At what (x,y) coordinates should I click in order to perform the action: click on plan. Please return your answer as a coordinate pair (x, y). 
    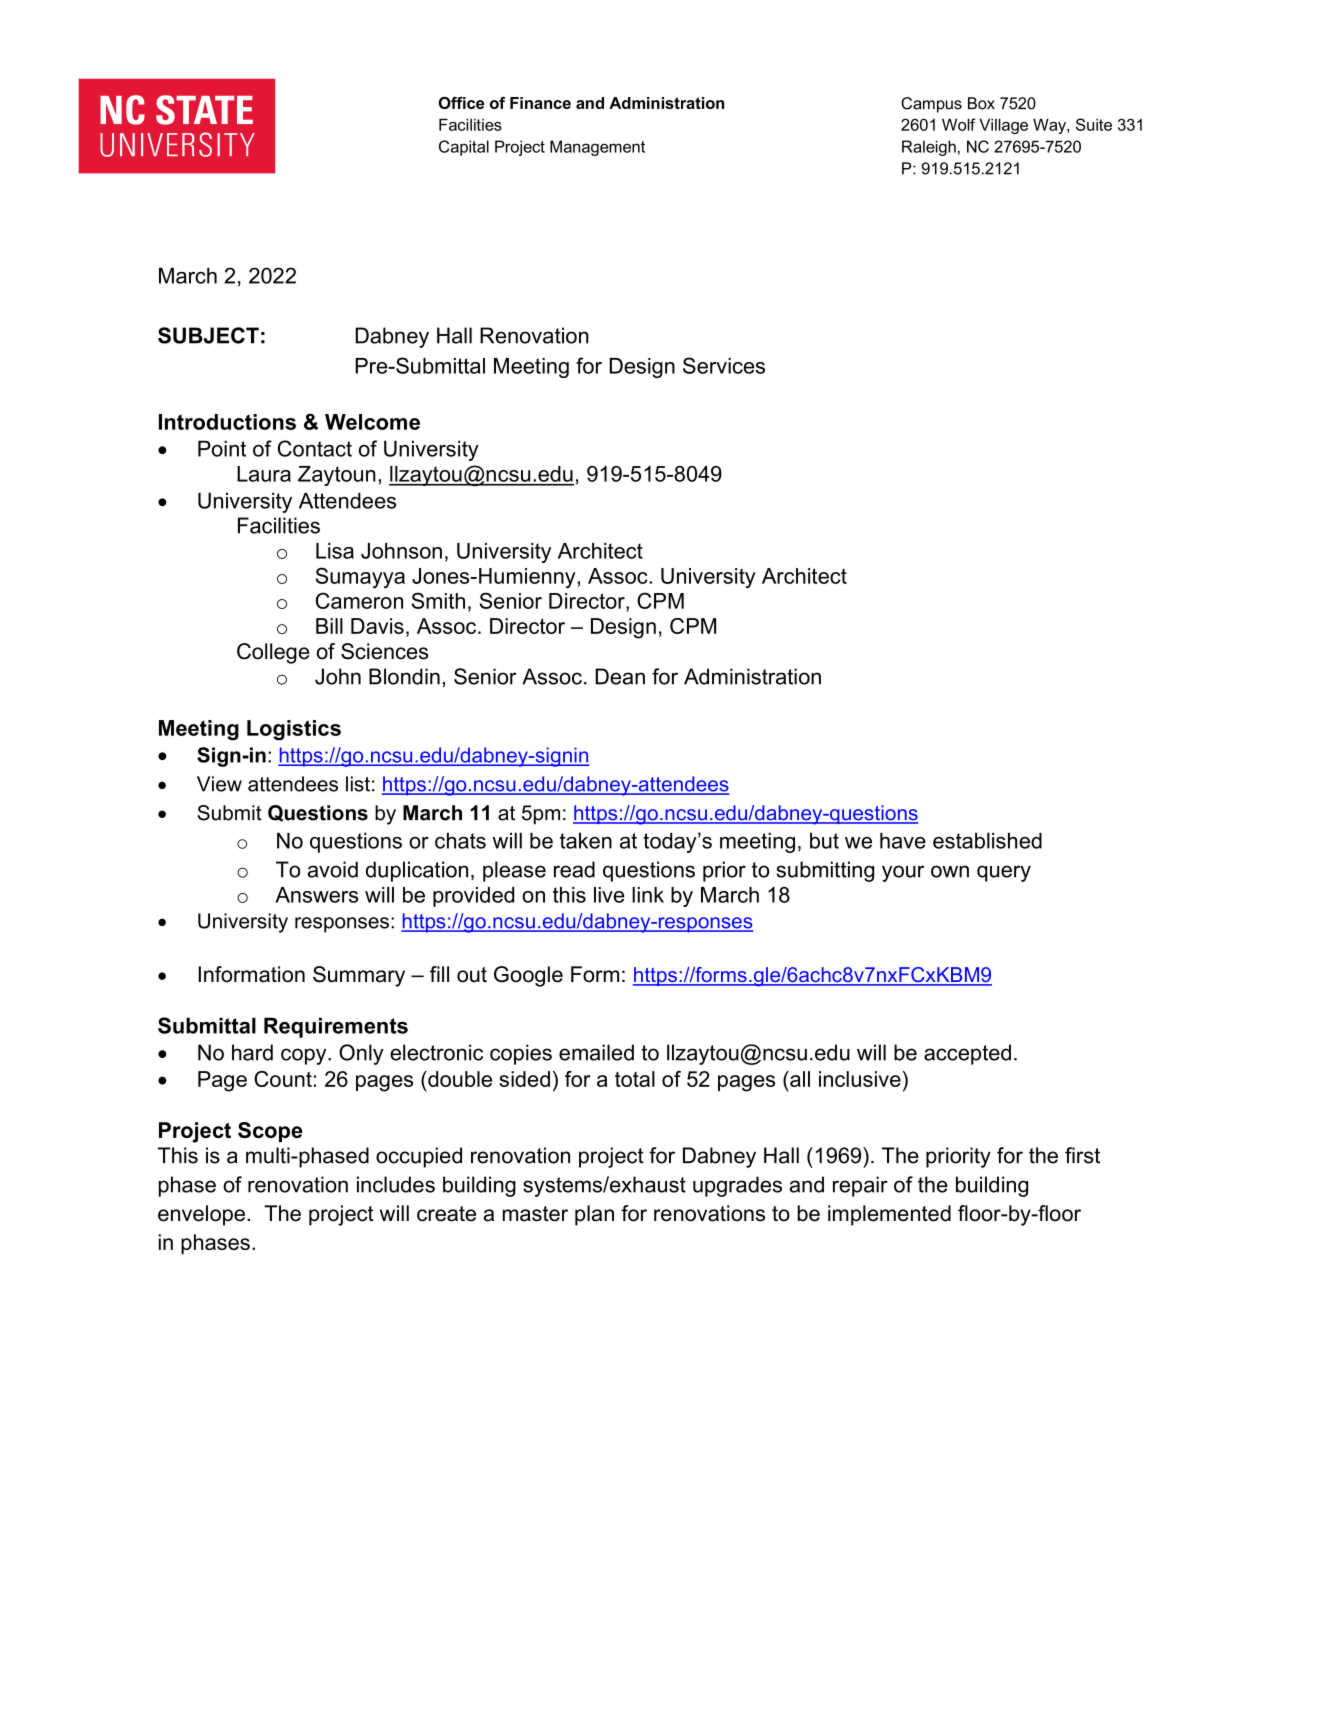
    Looking at the image, I should click on (594, 1215).
